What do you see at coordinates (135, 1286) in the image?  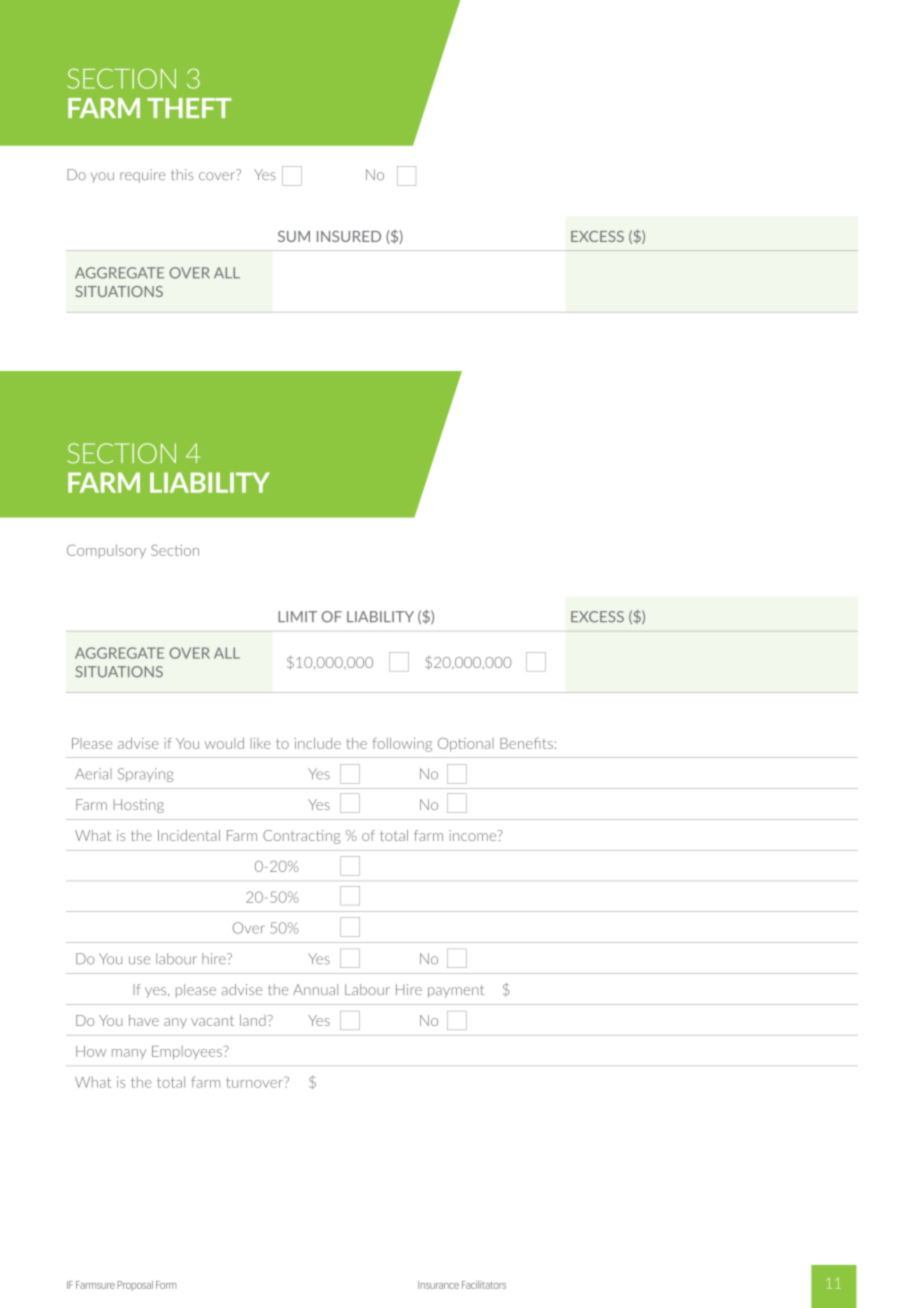 I see `Proposal` at bounding box center [135, 1286].
